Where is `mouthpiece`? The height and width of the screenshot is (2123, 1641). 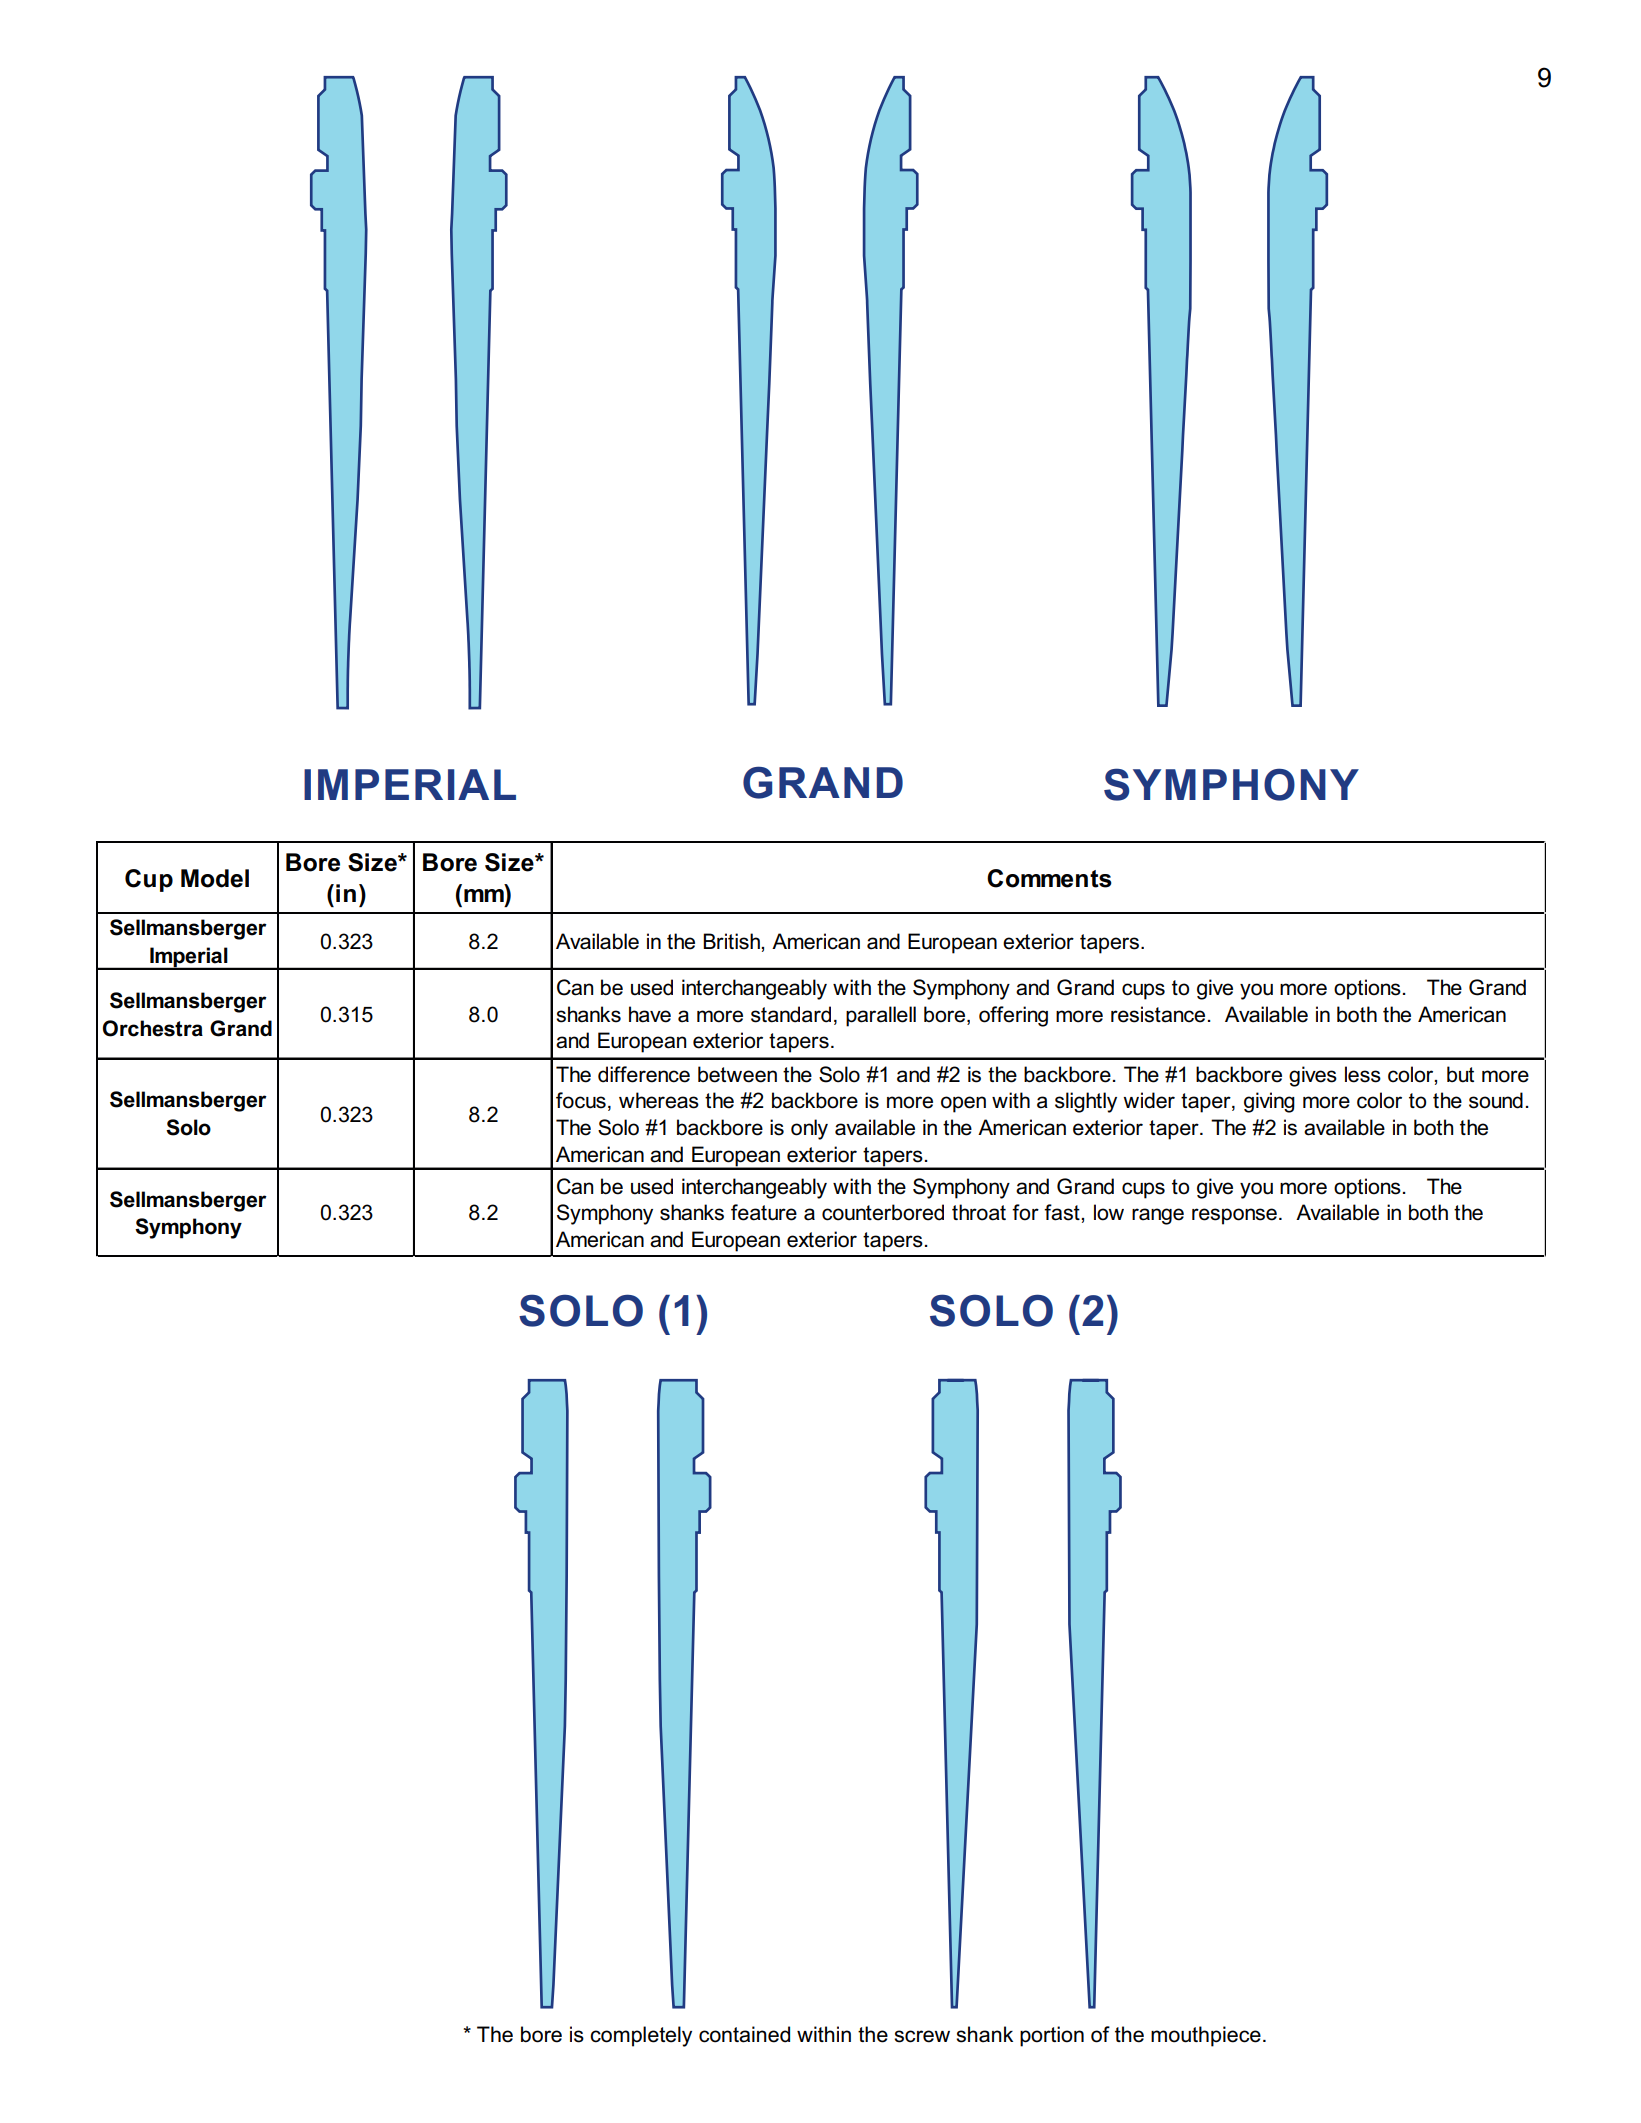
mouthpiece is located at coordinates (1206, 2036).
